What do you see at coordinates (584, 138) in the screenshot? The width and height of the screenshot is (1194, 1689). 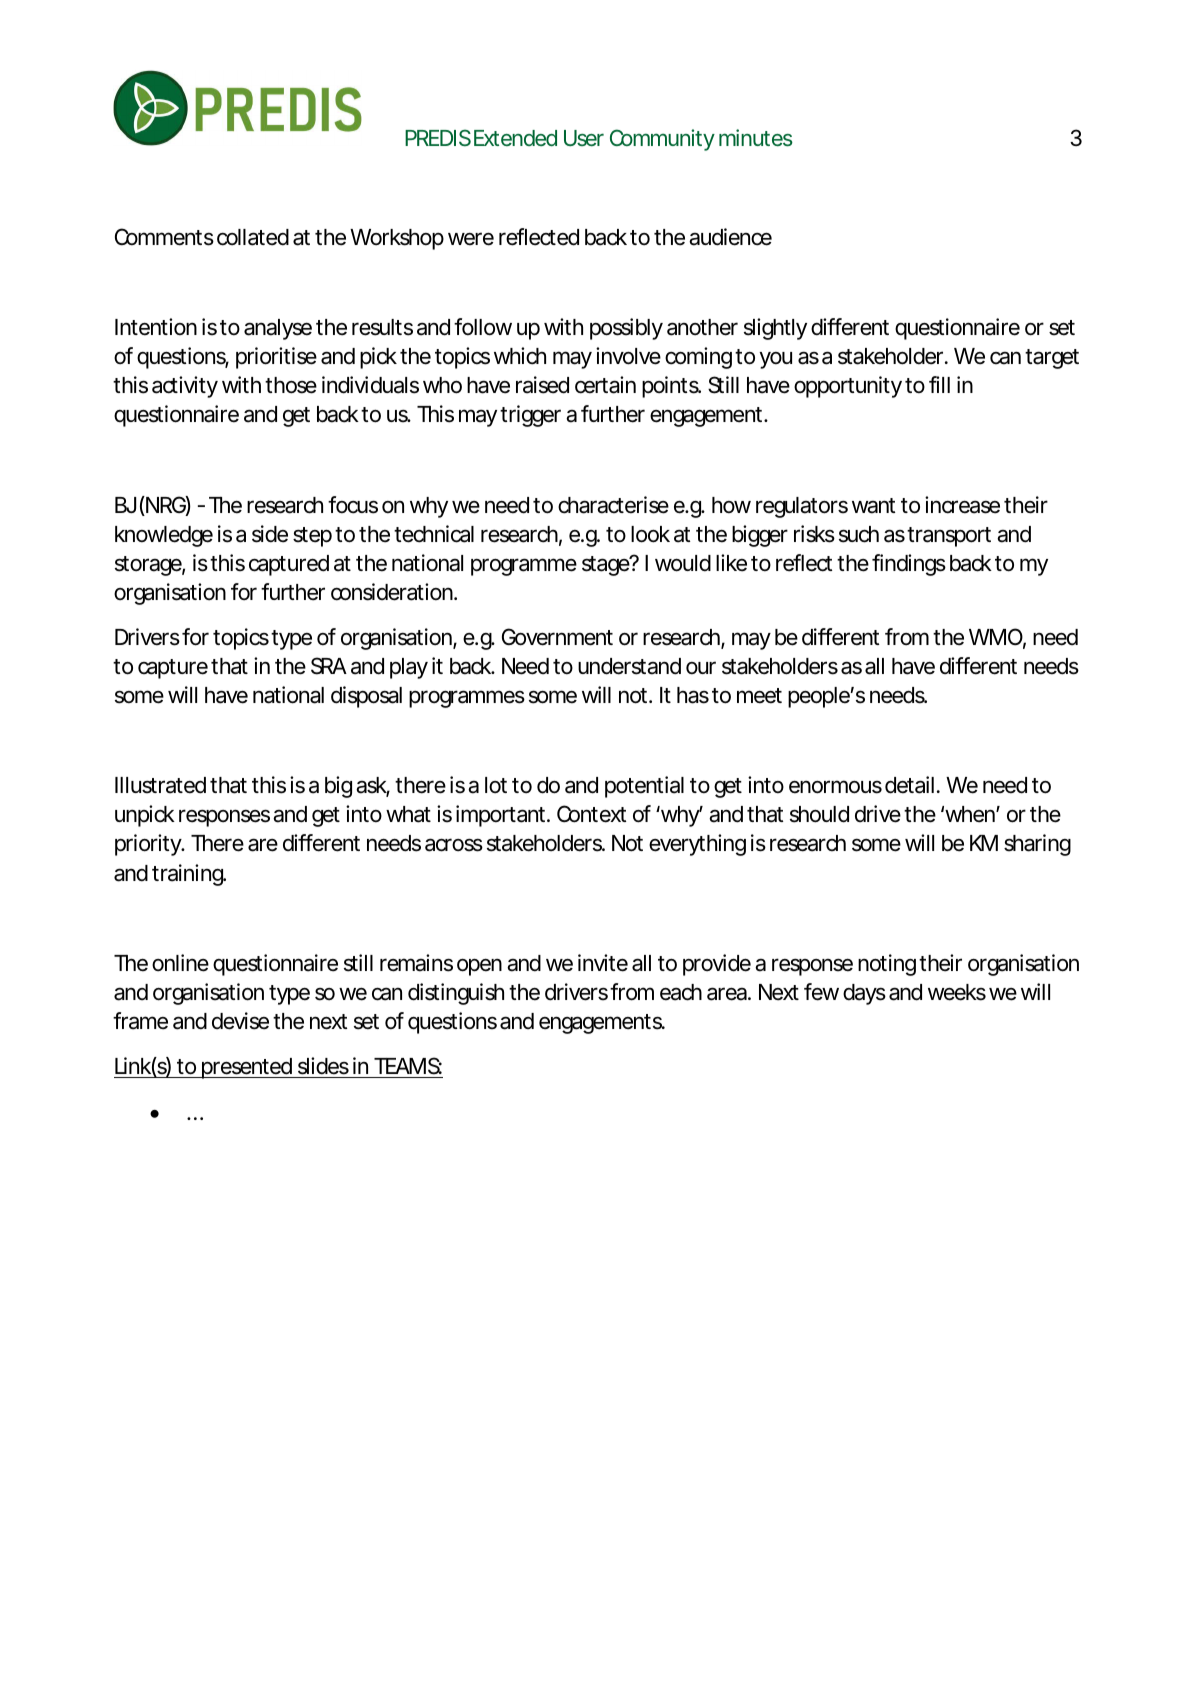 I see `User` at bounding box center [584, 138].
